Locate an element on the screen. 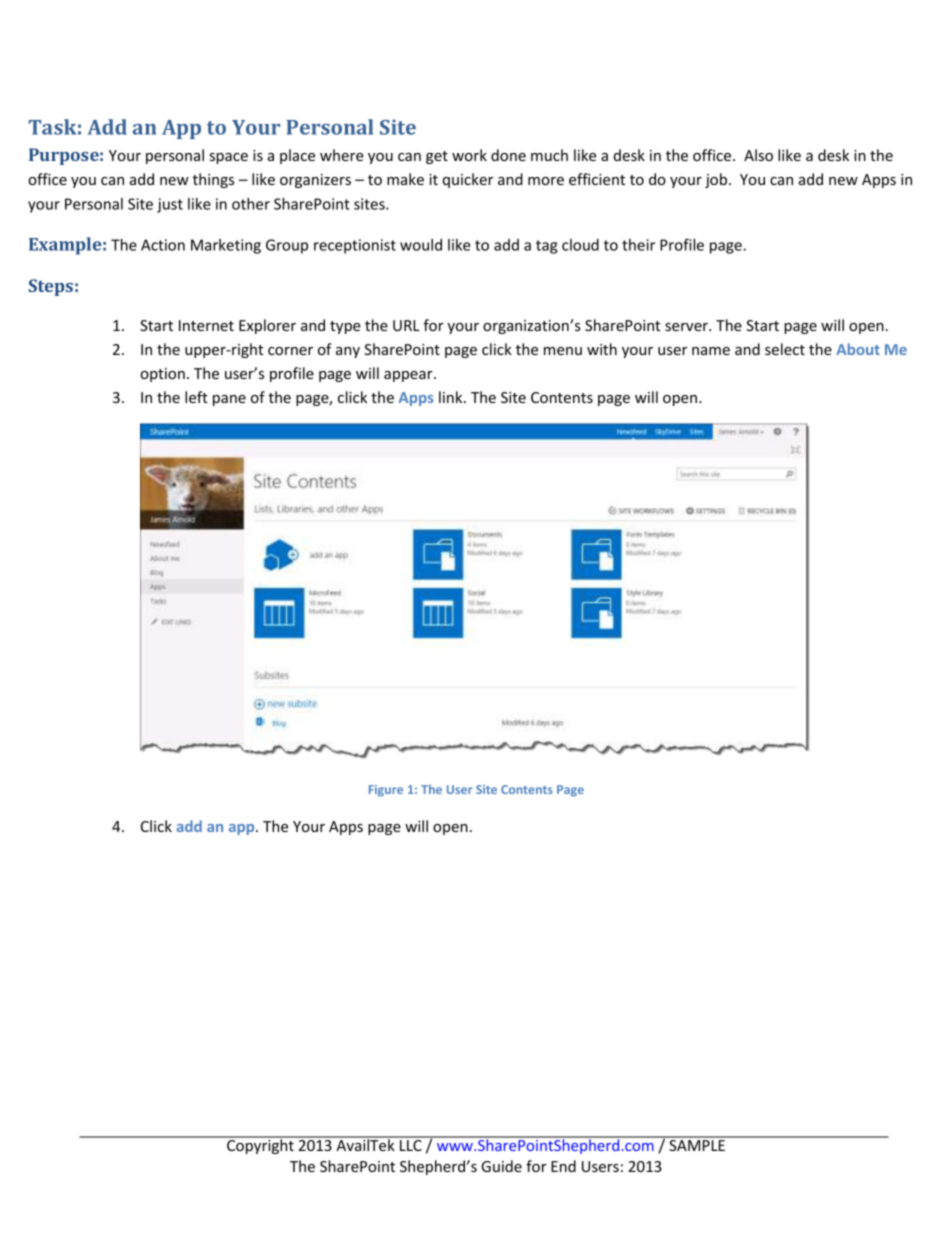 This screenshot has height=1233, width=952. select is located at coordinates (785, 349).
